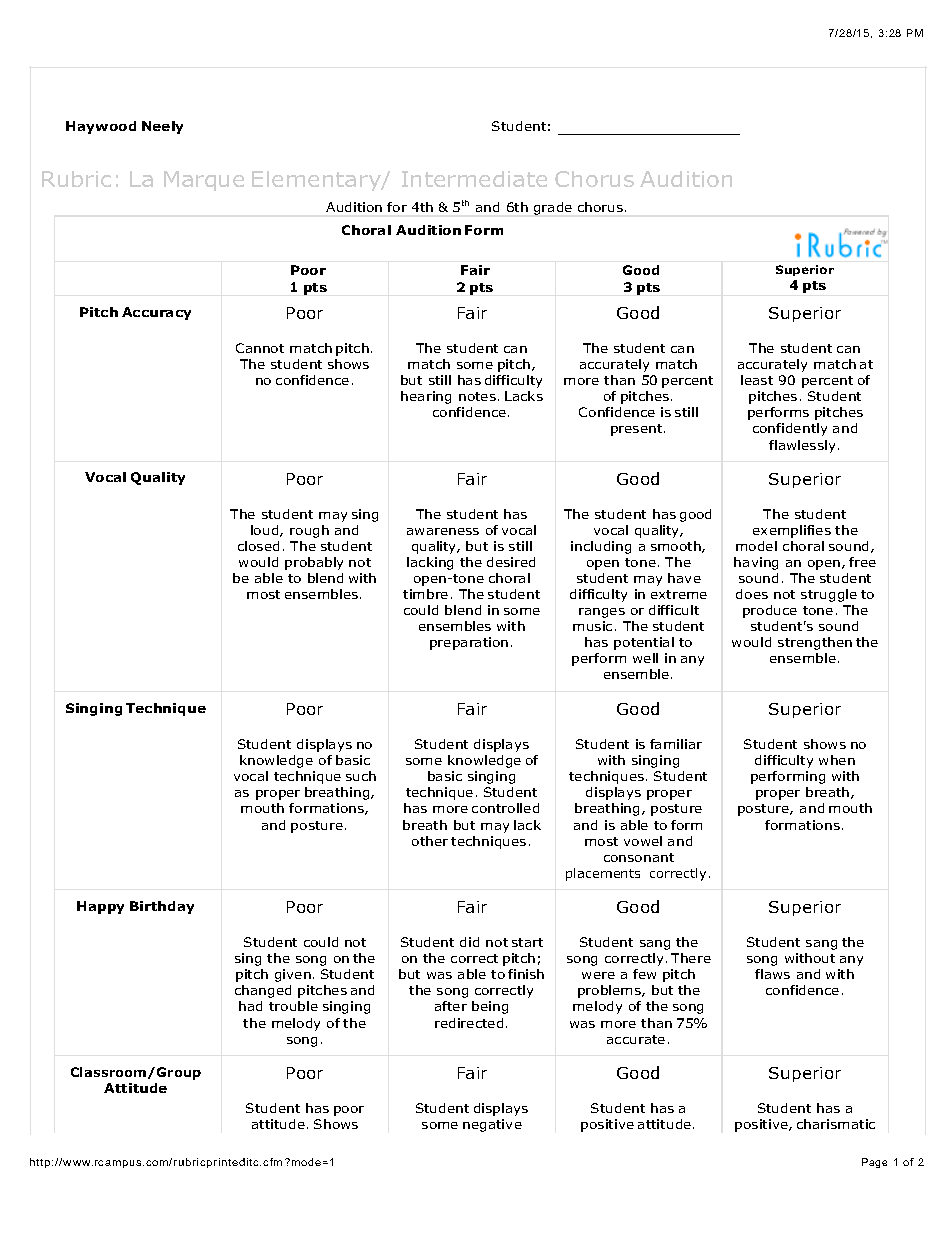 The image size is (952, 1233). What do you see at coordinates (474, 179) in the screenshot?
I see `Intermediate` at bounding box center [474, 179].
